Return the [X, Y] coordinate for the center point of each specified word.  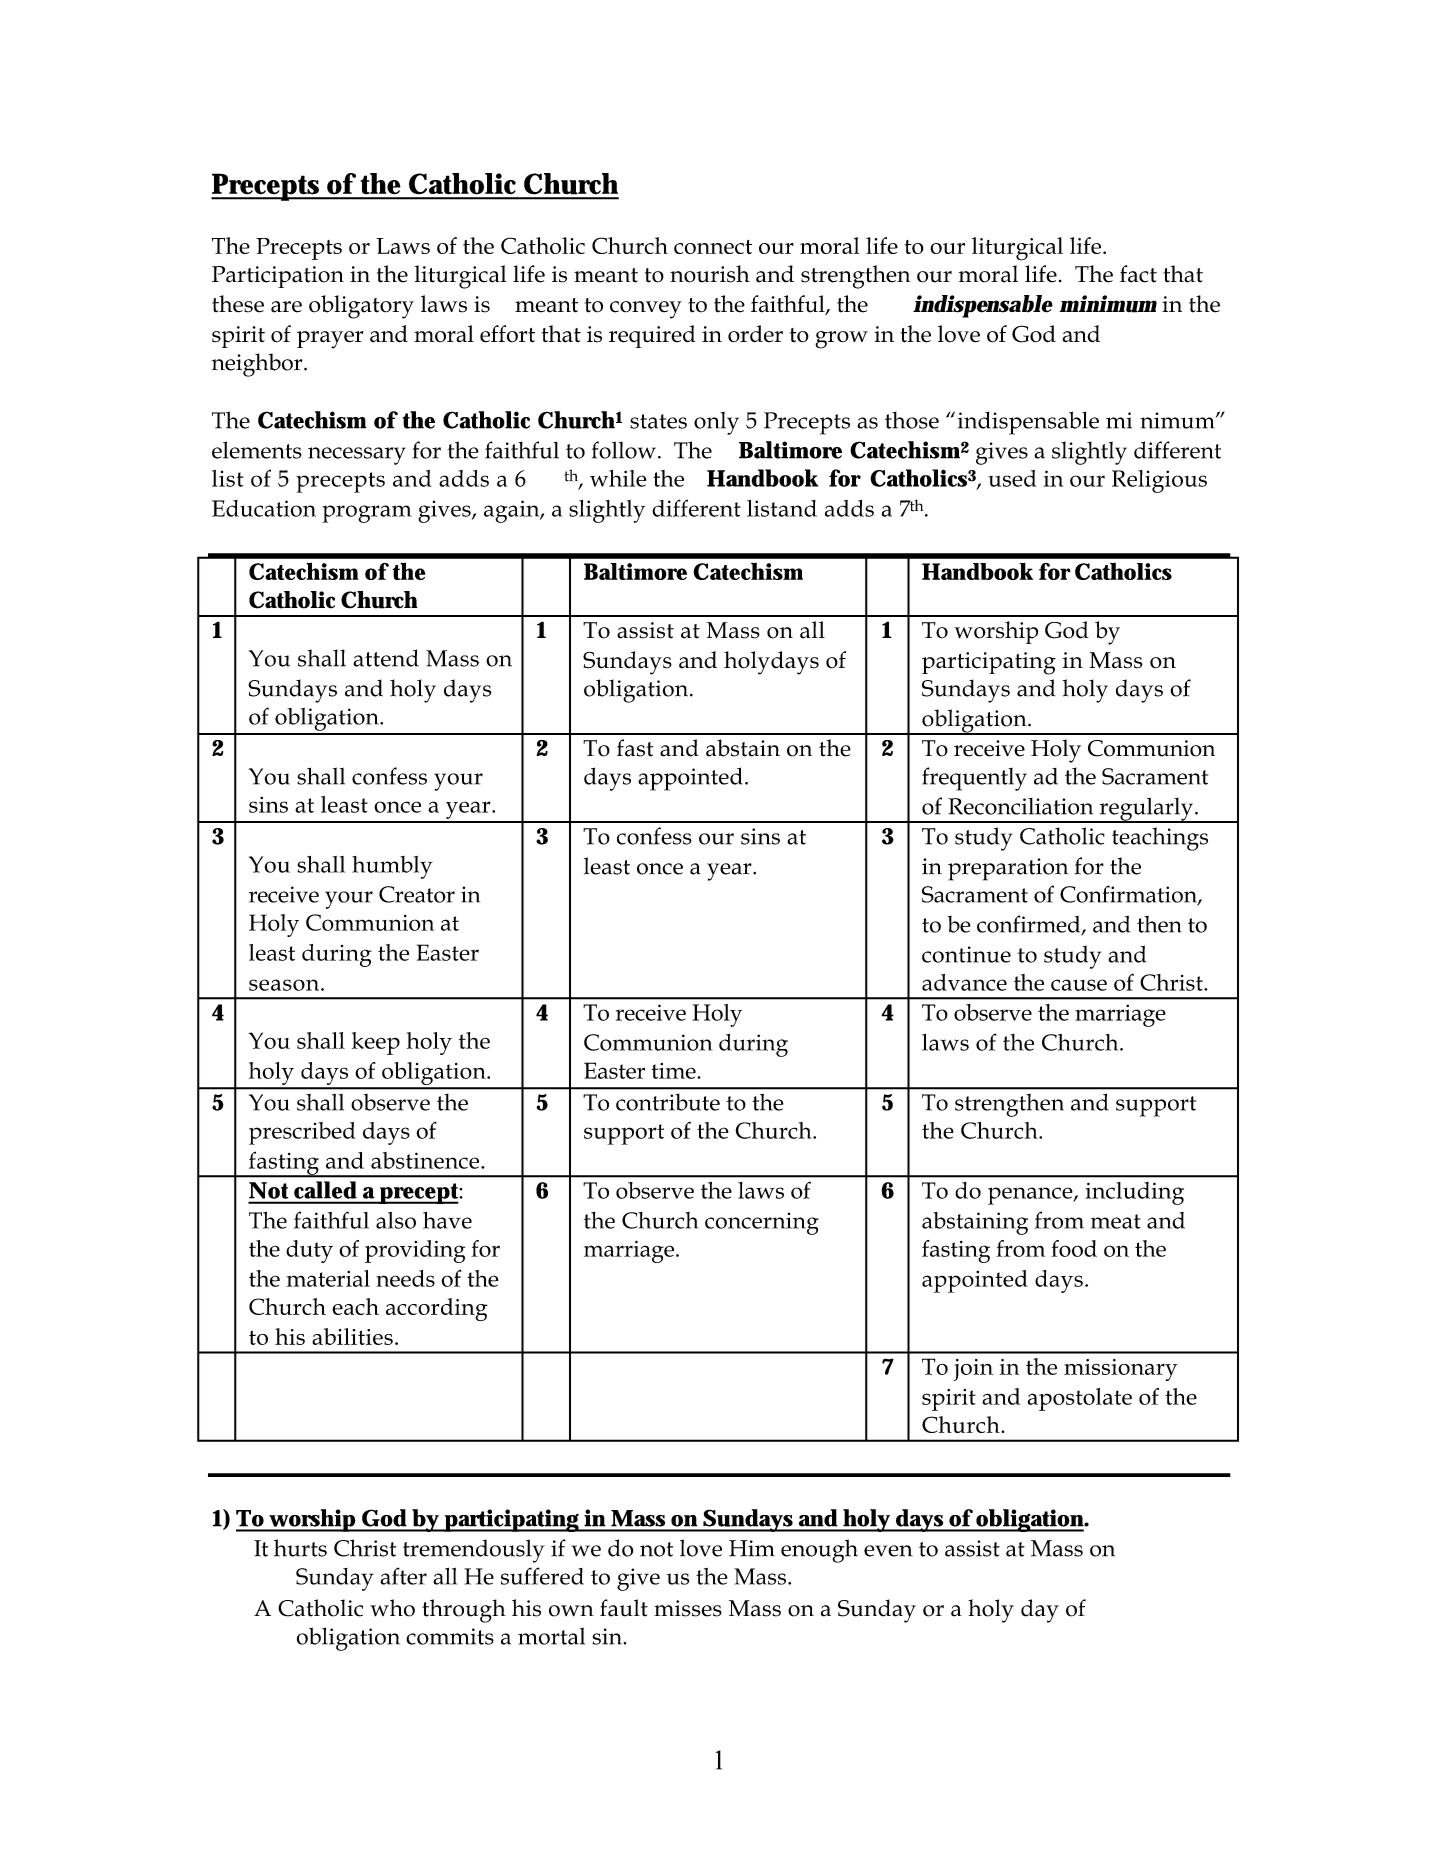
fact [1138, 274]
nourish [710, 274]
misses [688, 1608]
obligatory [361, 307]
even [888, 1551]
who [392, 1608]
